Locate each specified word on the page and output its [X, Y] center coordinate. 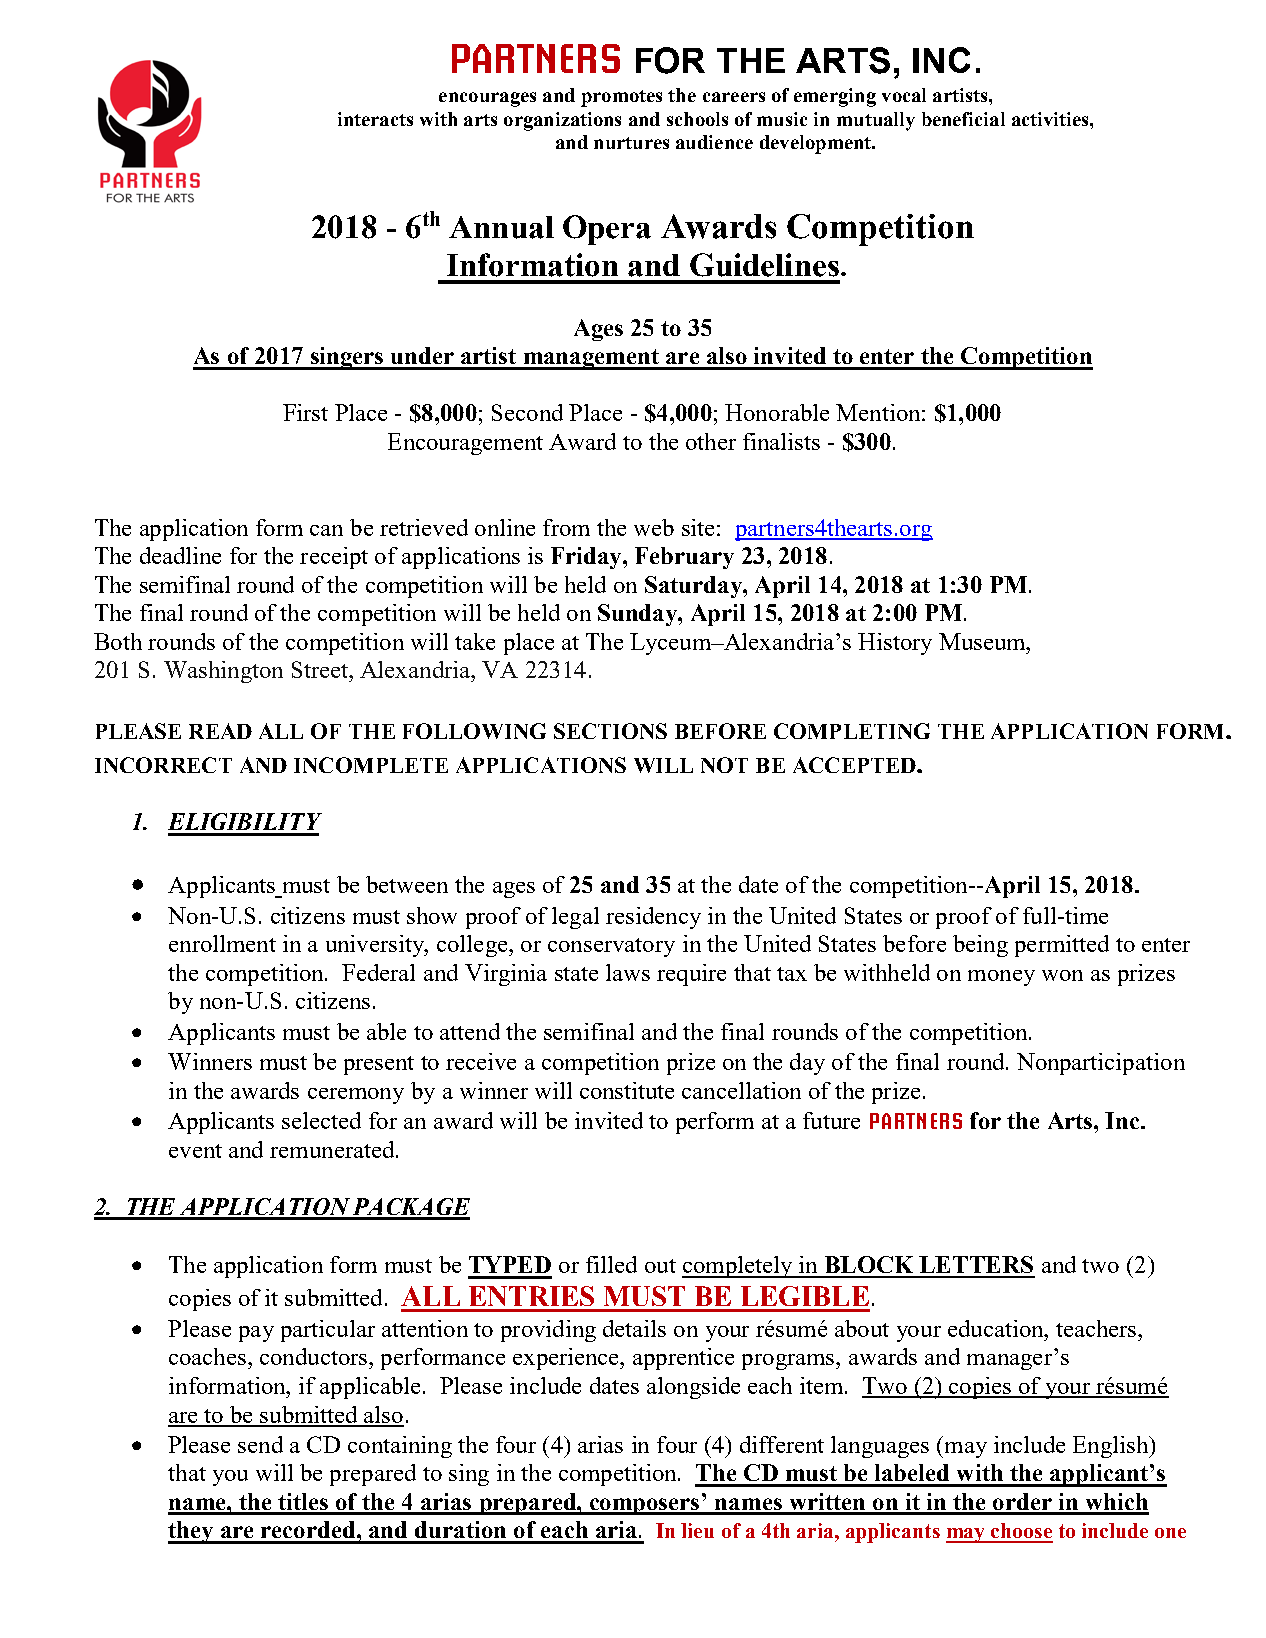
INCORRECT [163, 765]
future [831, 1120]
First [305, 412]
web [654, 527]
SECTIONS [610, 731]
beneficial [963, 119]
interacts [375, 119]
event [195, 1151]
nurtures [631, 143]
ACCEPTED [855, 765]
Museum [983, 641]
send [260, 1444]
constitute [627, 1090]
